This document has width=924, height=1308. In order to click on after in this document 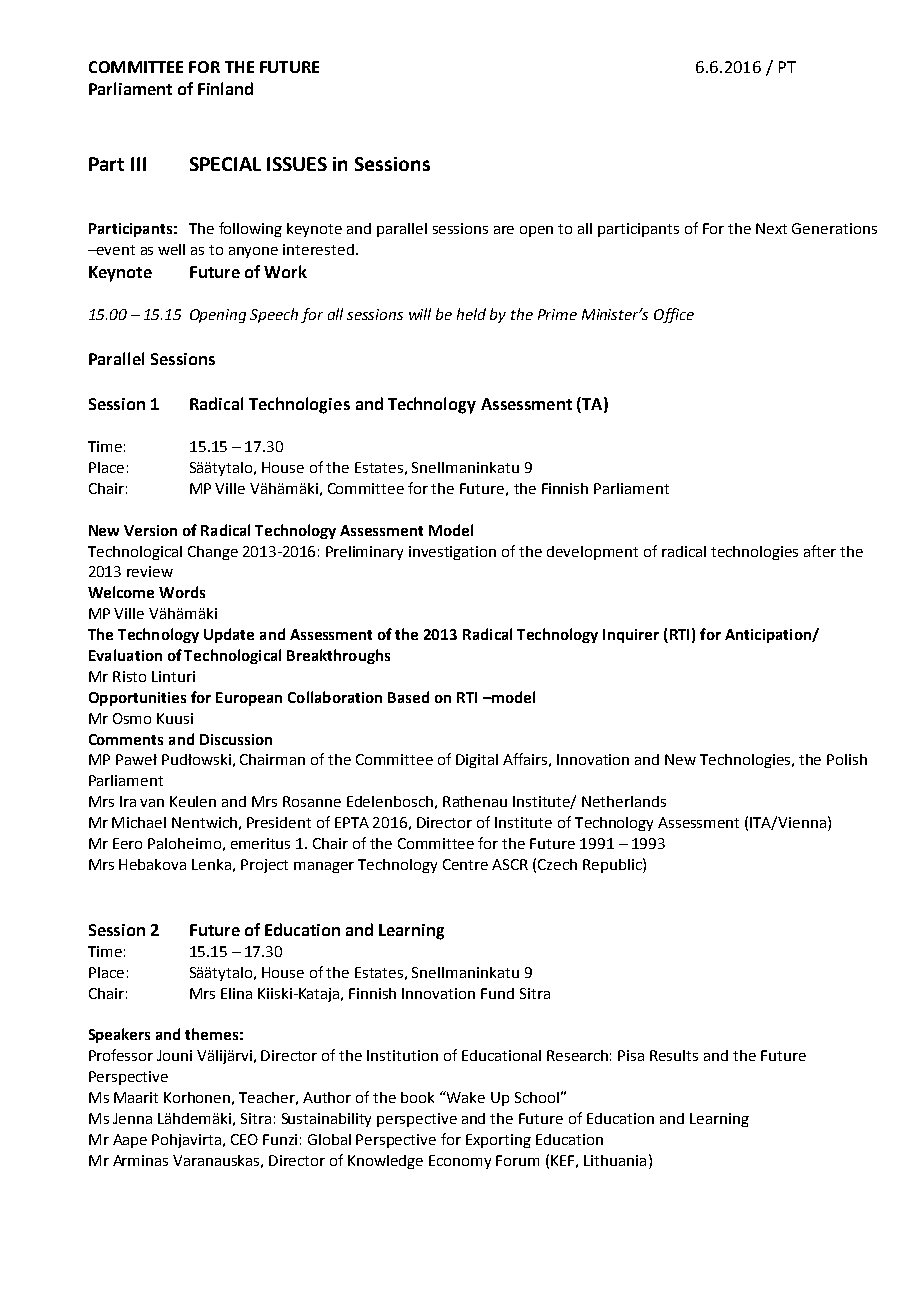, I will do `click(820, 551)`.
